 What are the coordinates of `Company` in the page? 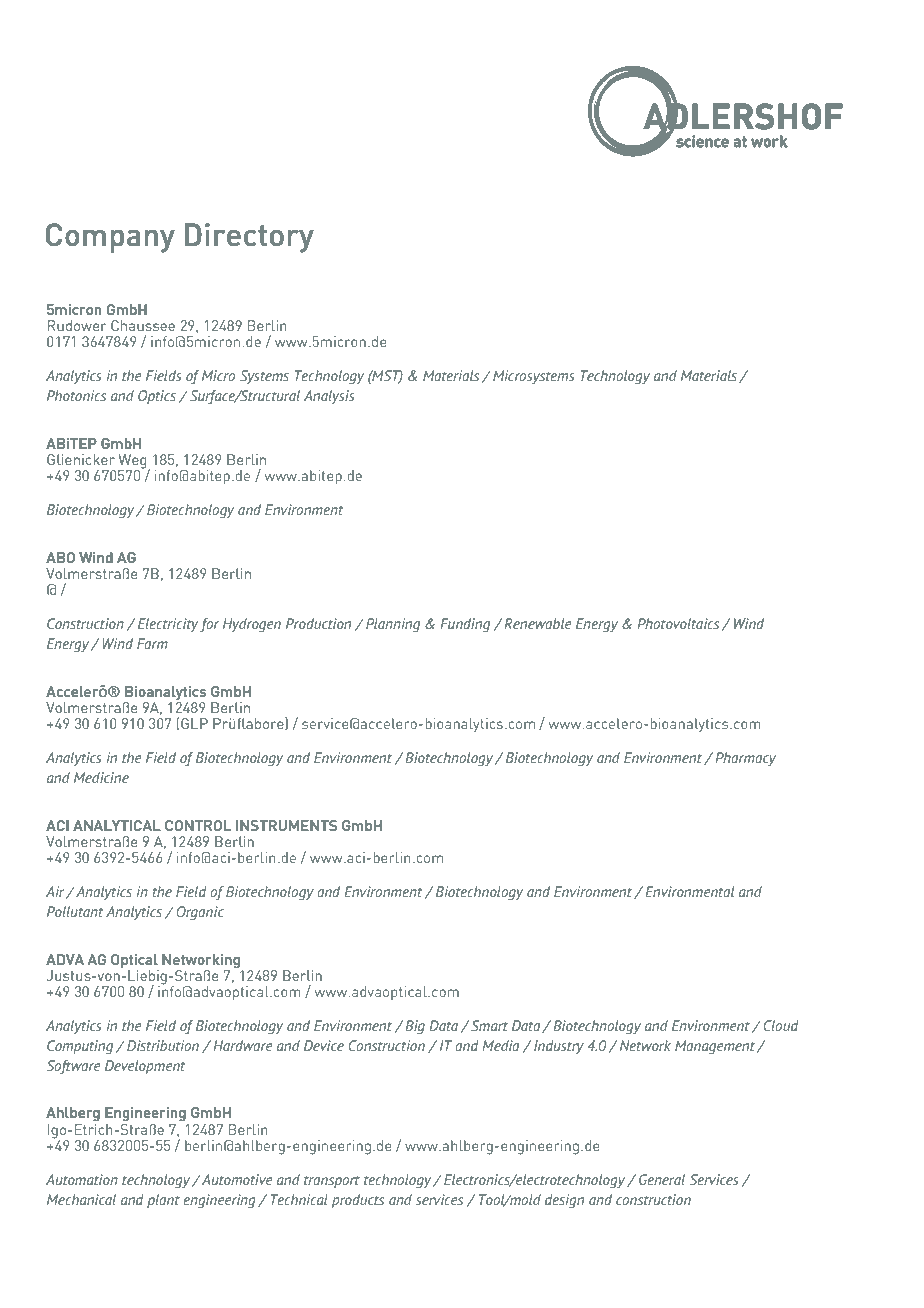 It's located at (110, 238).
